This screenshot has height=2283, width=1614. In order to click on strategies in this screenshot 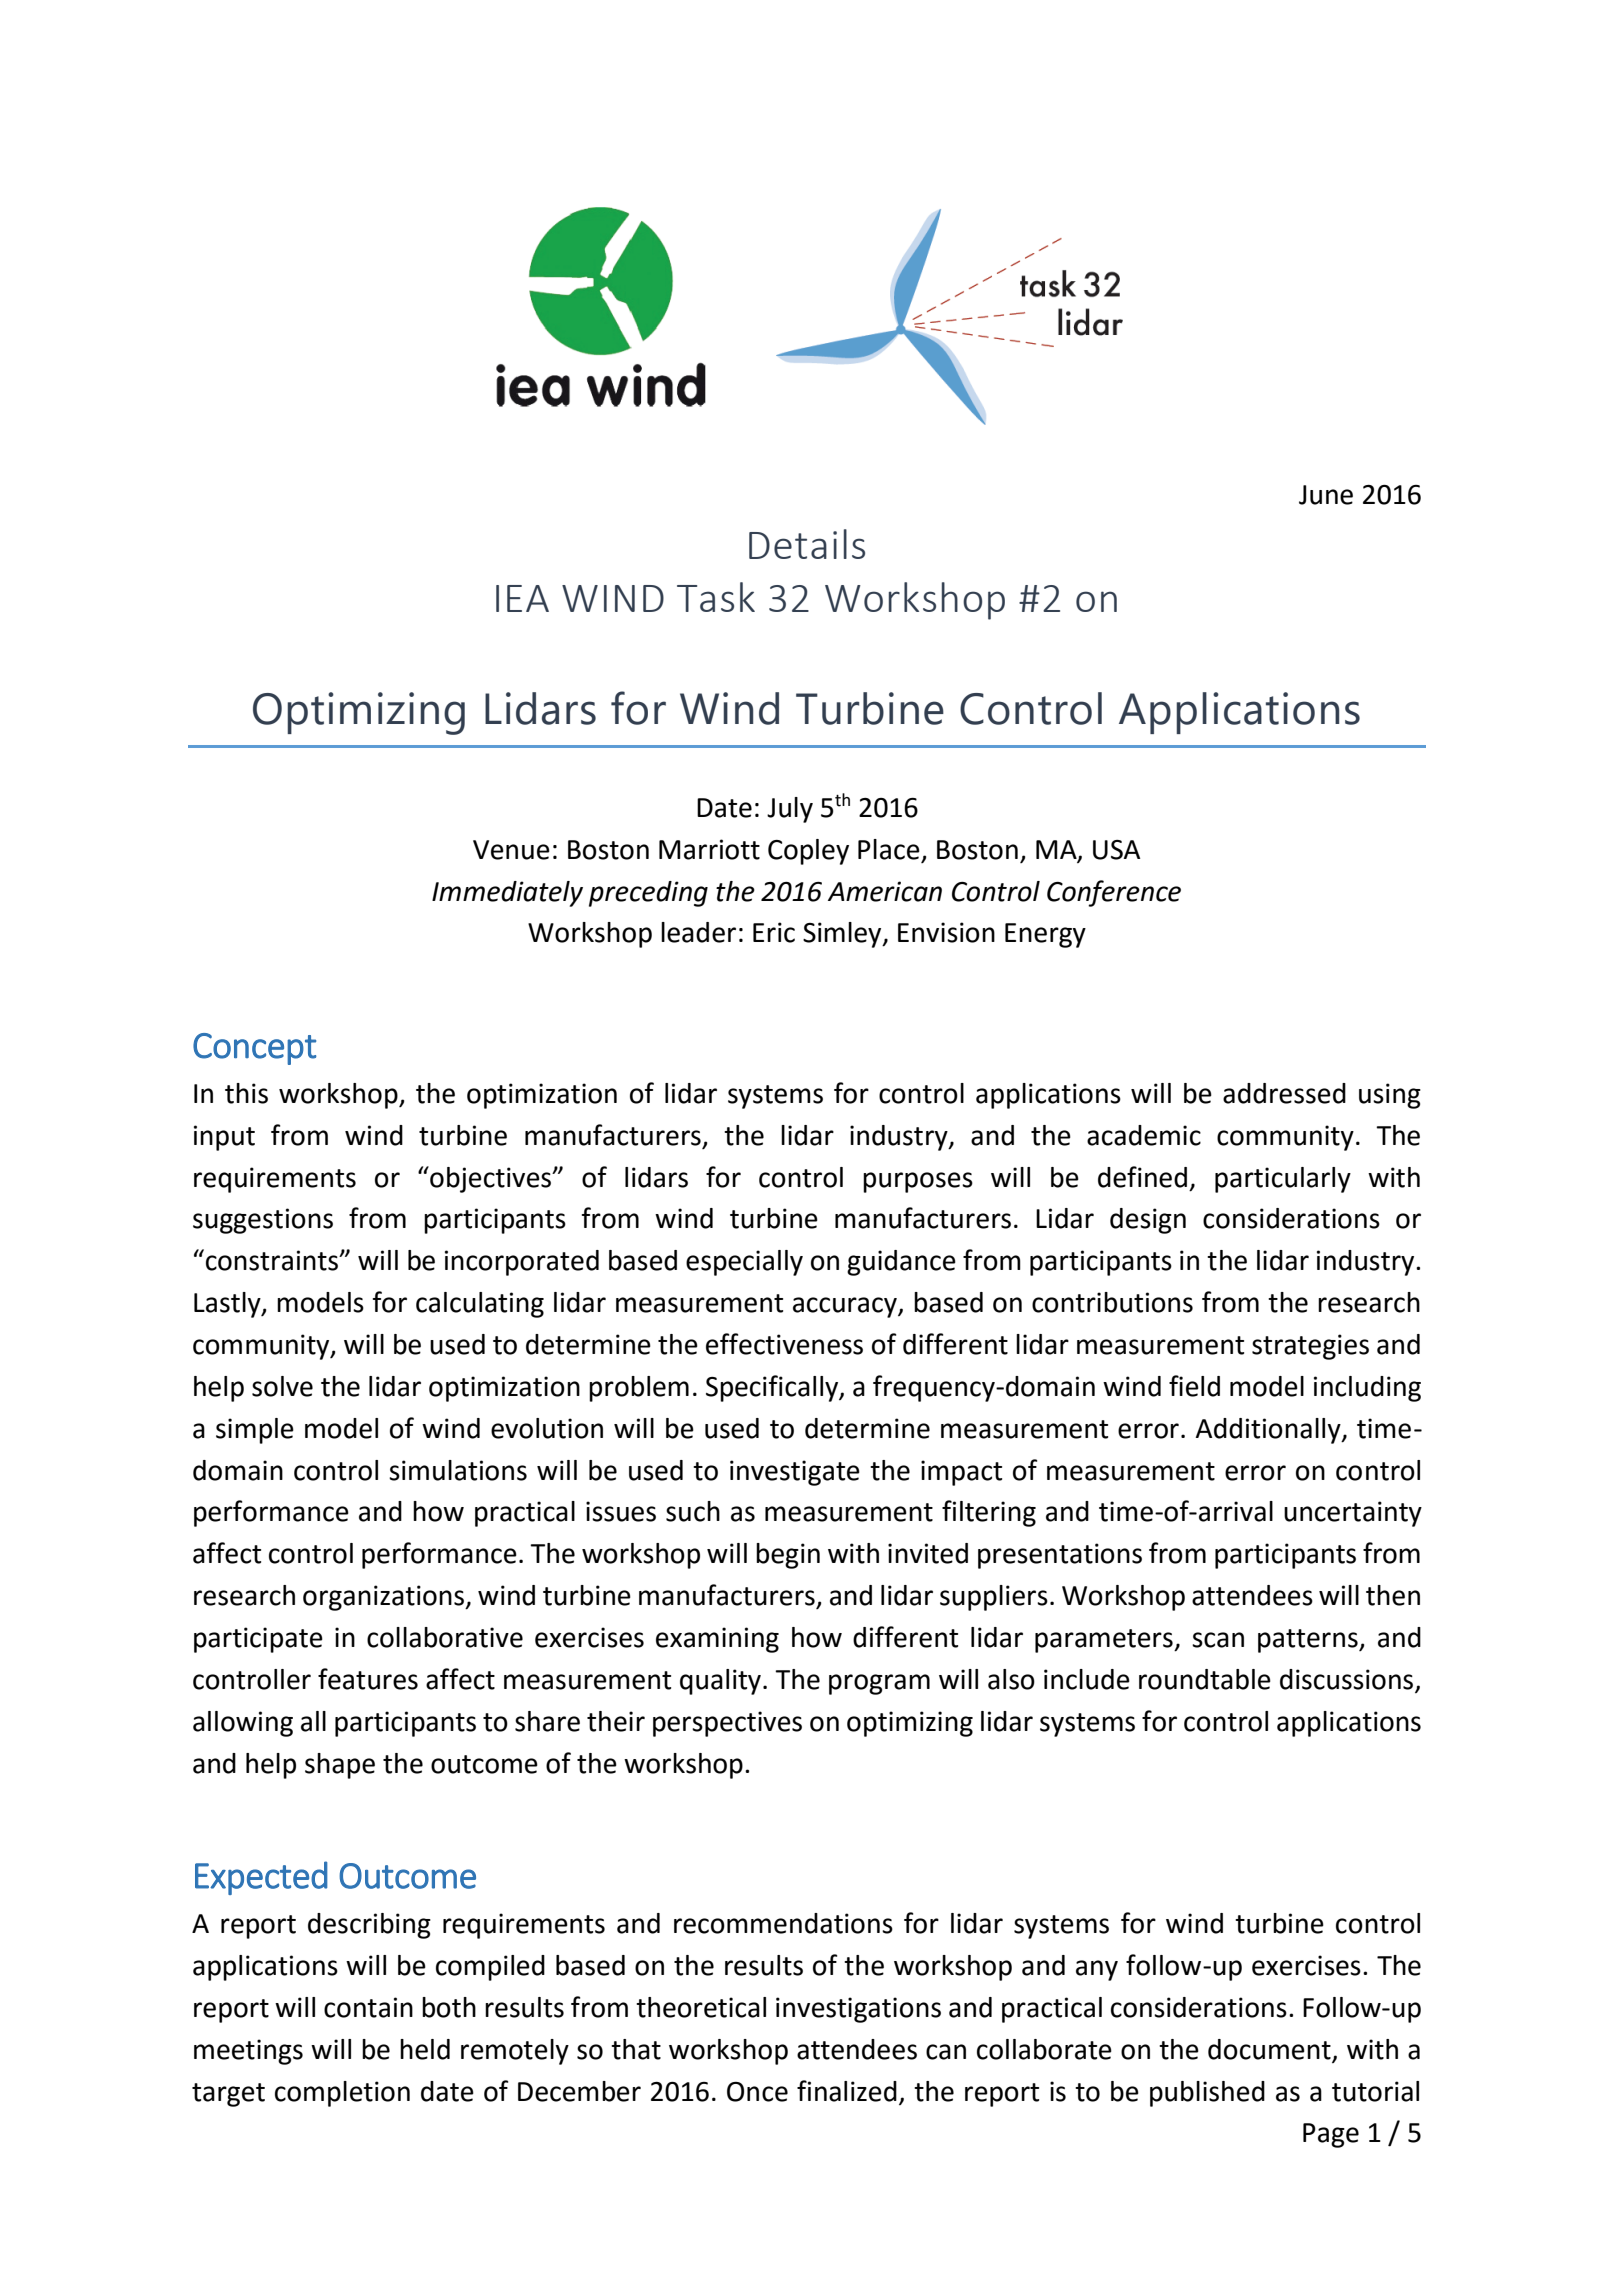, I will do `click(1310, 1347)`.
